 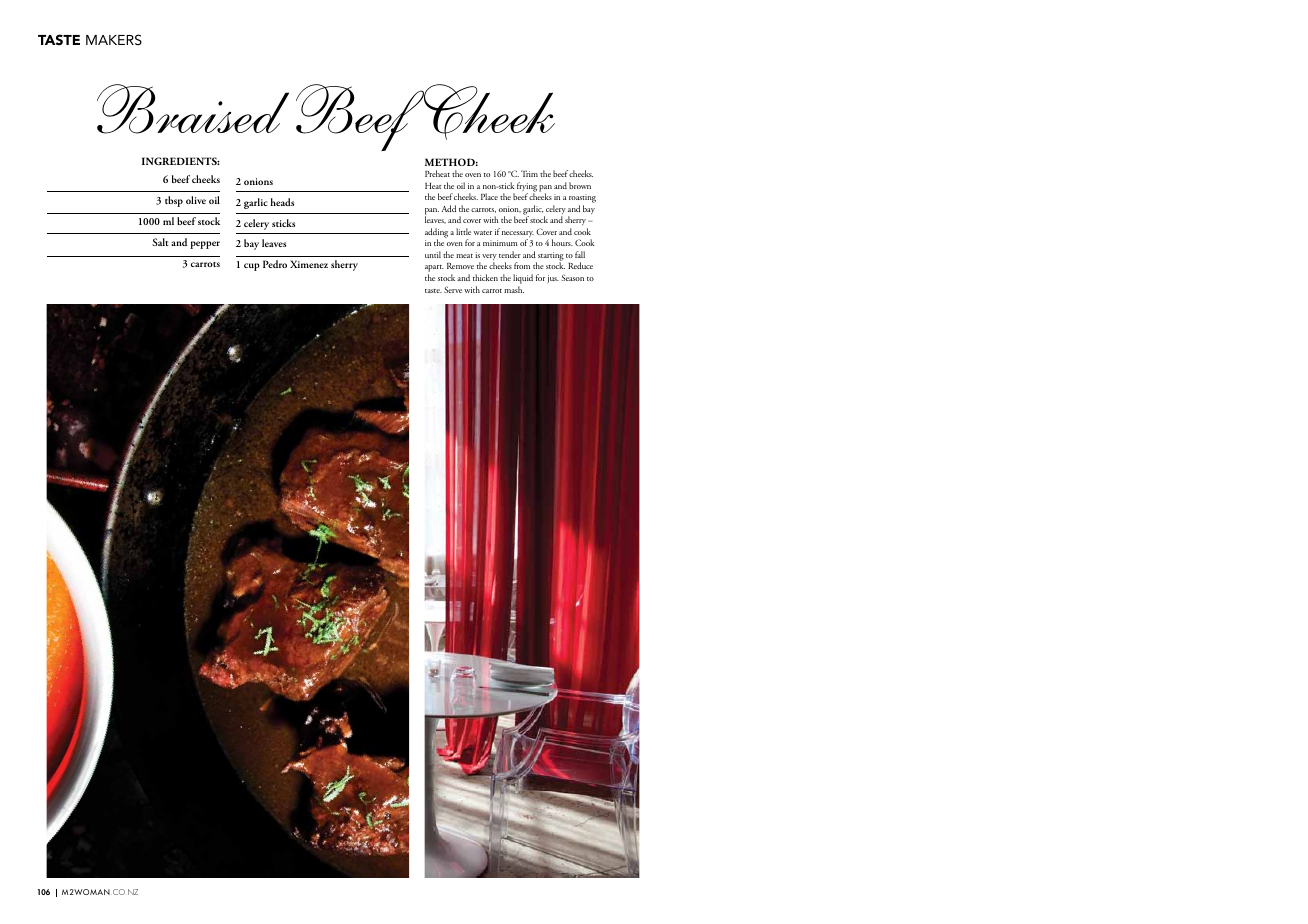 What do you see at coordinates (433, 254) in the screenshot?
I see `until` at bounding box center [433, 254].
